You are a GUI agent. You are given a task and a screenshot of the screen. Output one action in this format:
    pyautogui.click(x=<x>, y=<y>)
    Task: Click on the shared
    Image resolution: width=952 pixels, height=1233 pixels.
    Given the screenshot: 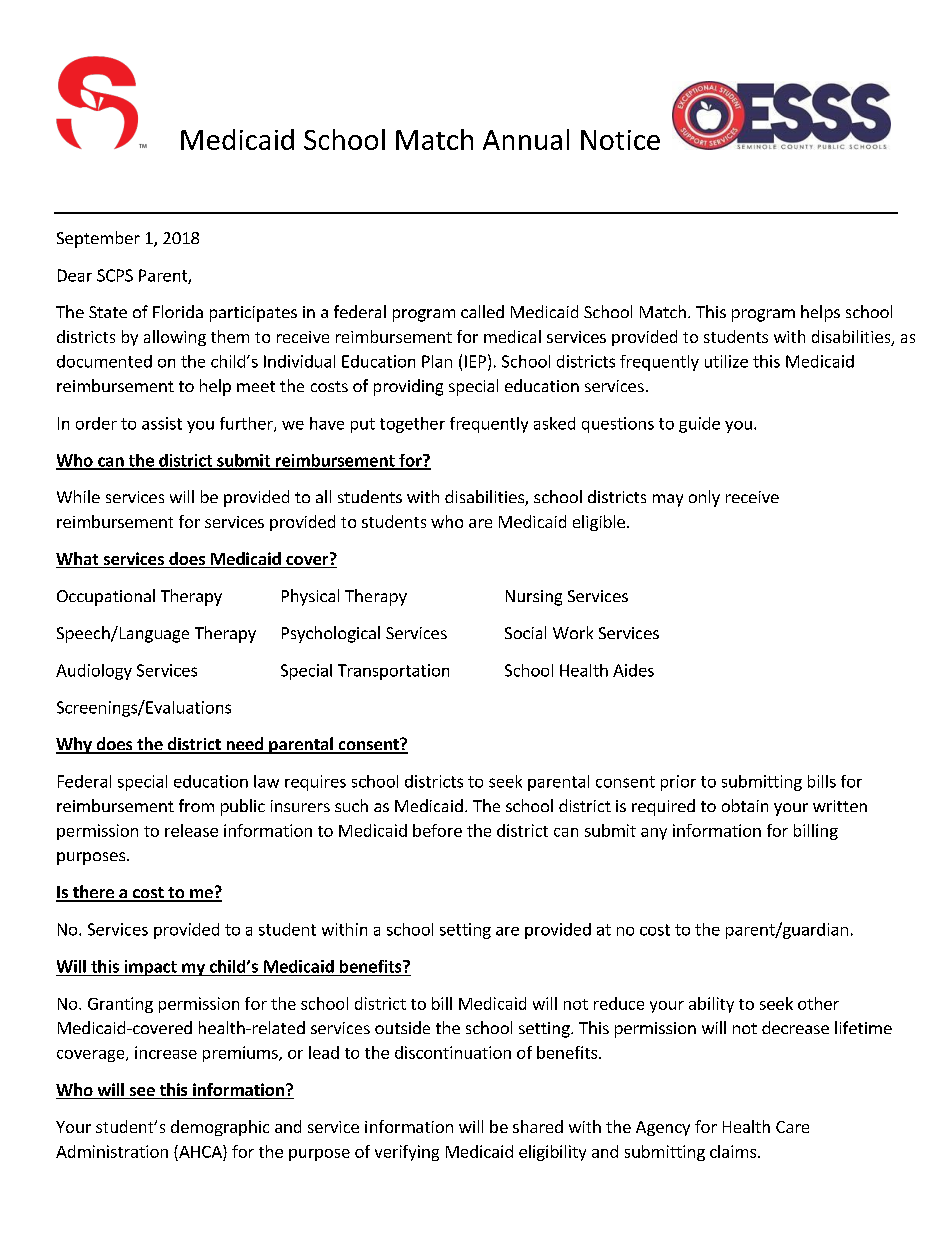 What is the action you would take?
    pyautogui.click(x=538, y=1126)
